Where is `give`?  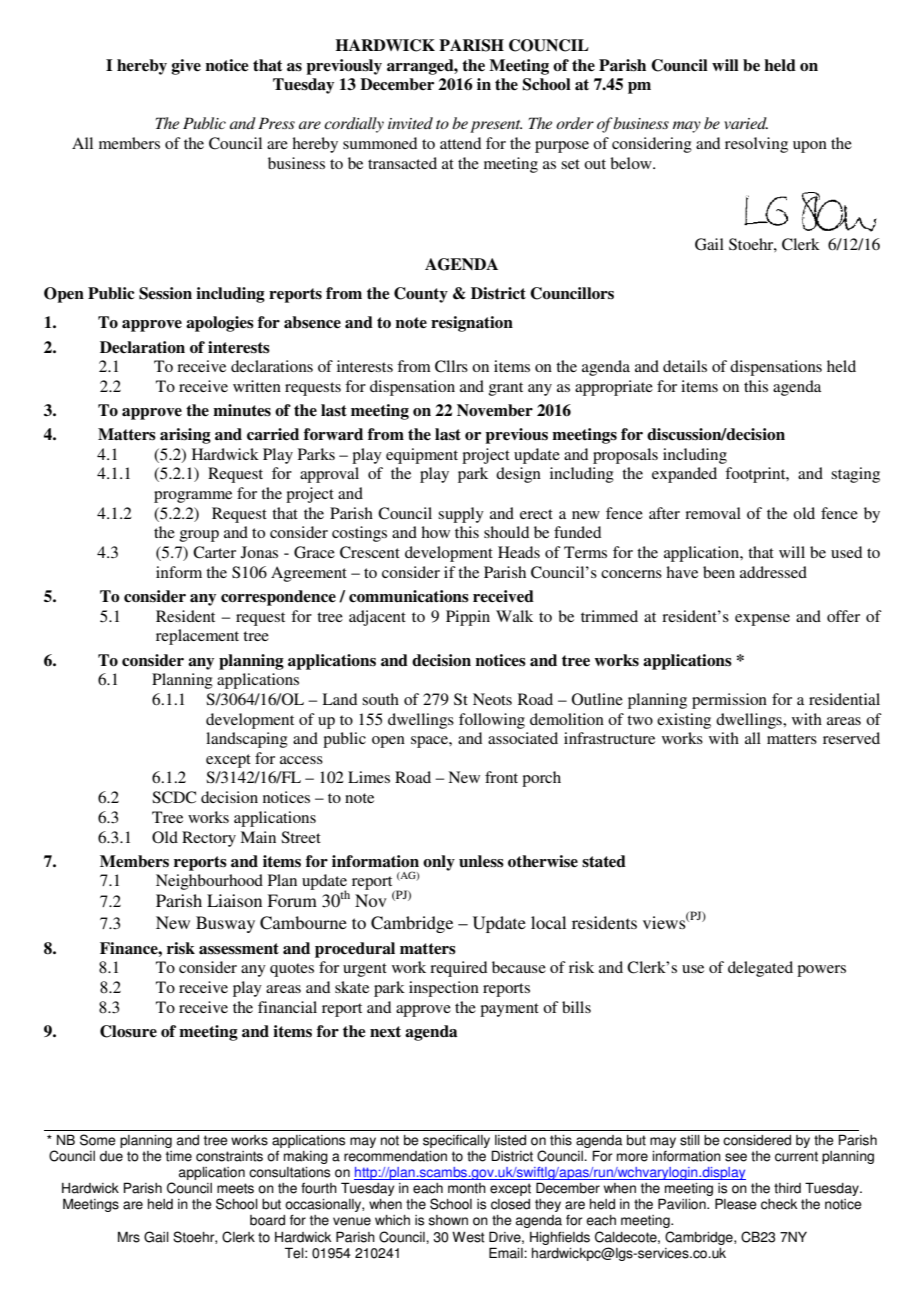
give is located at coordinates (186, 67).
